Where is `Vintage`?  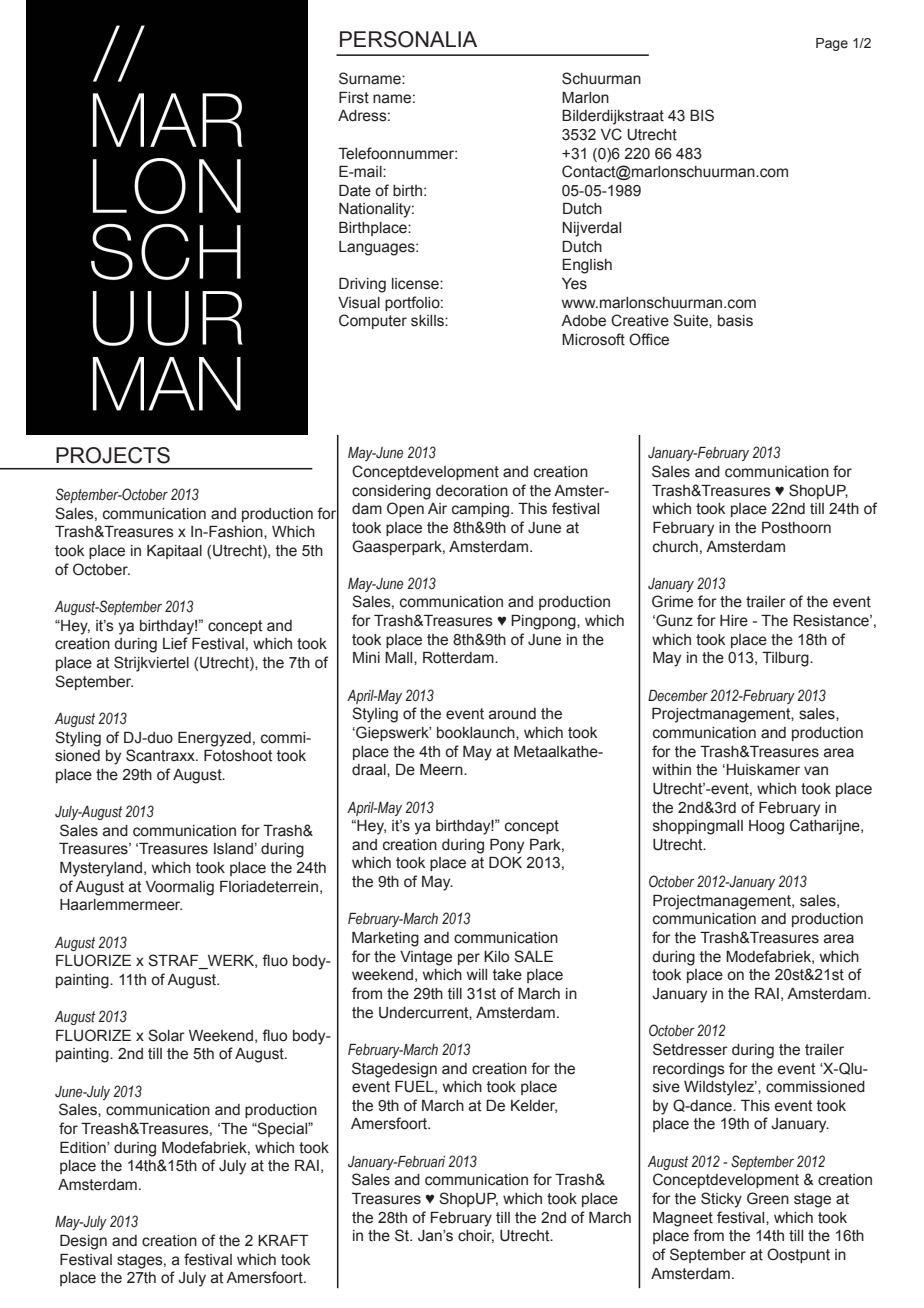
Vintage is located at coordinates (426, 958).
